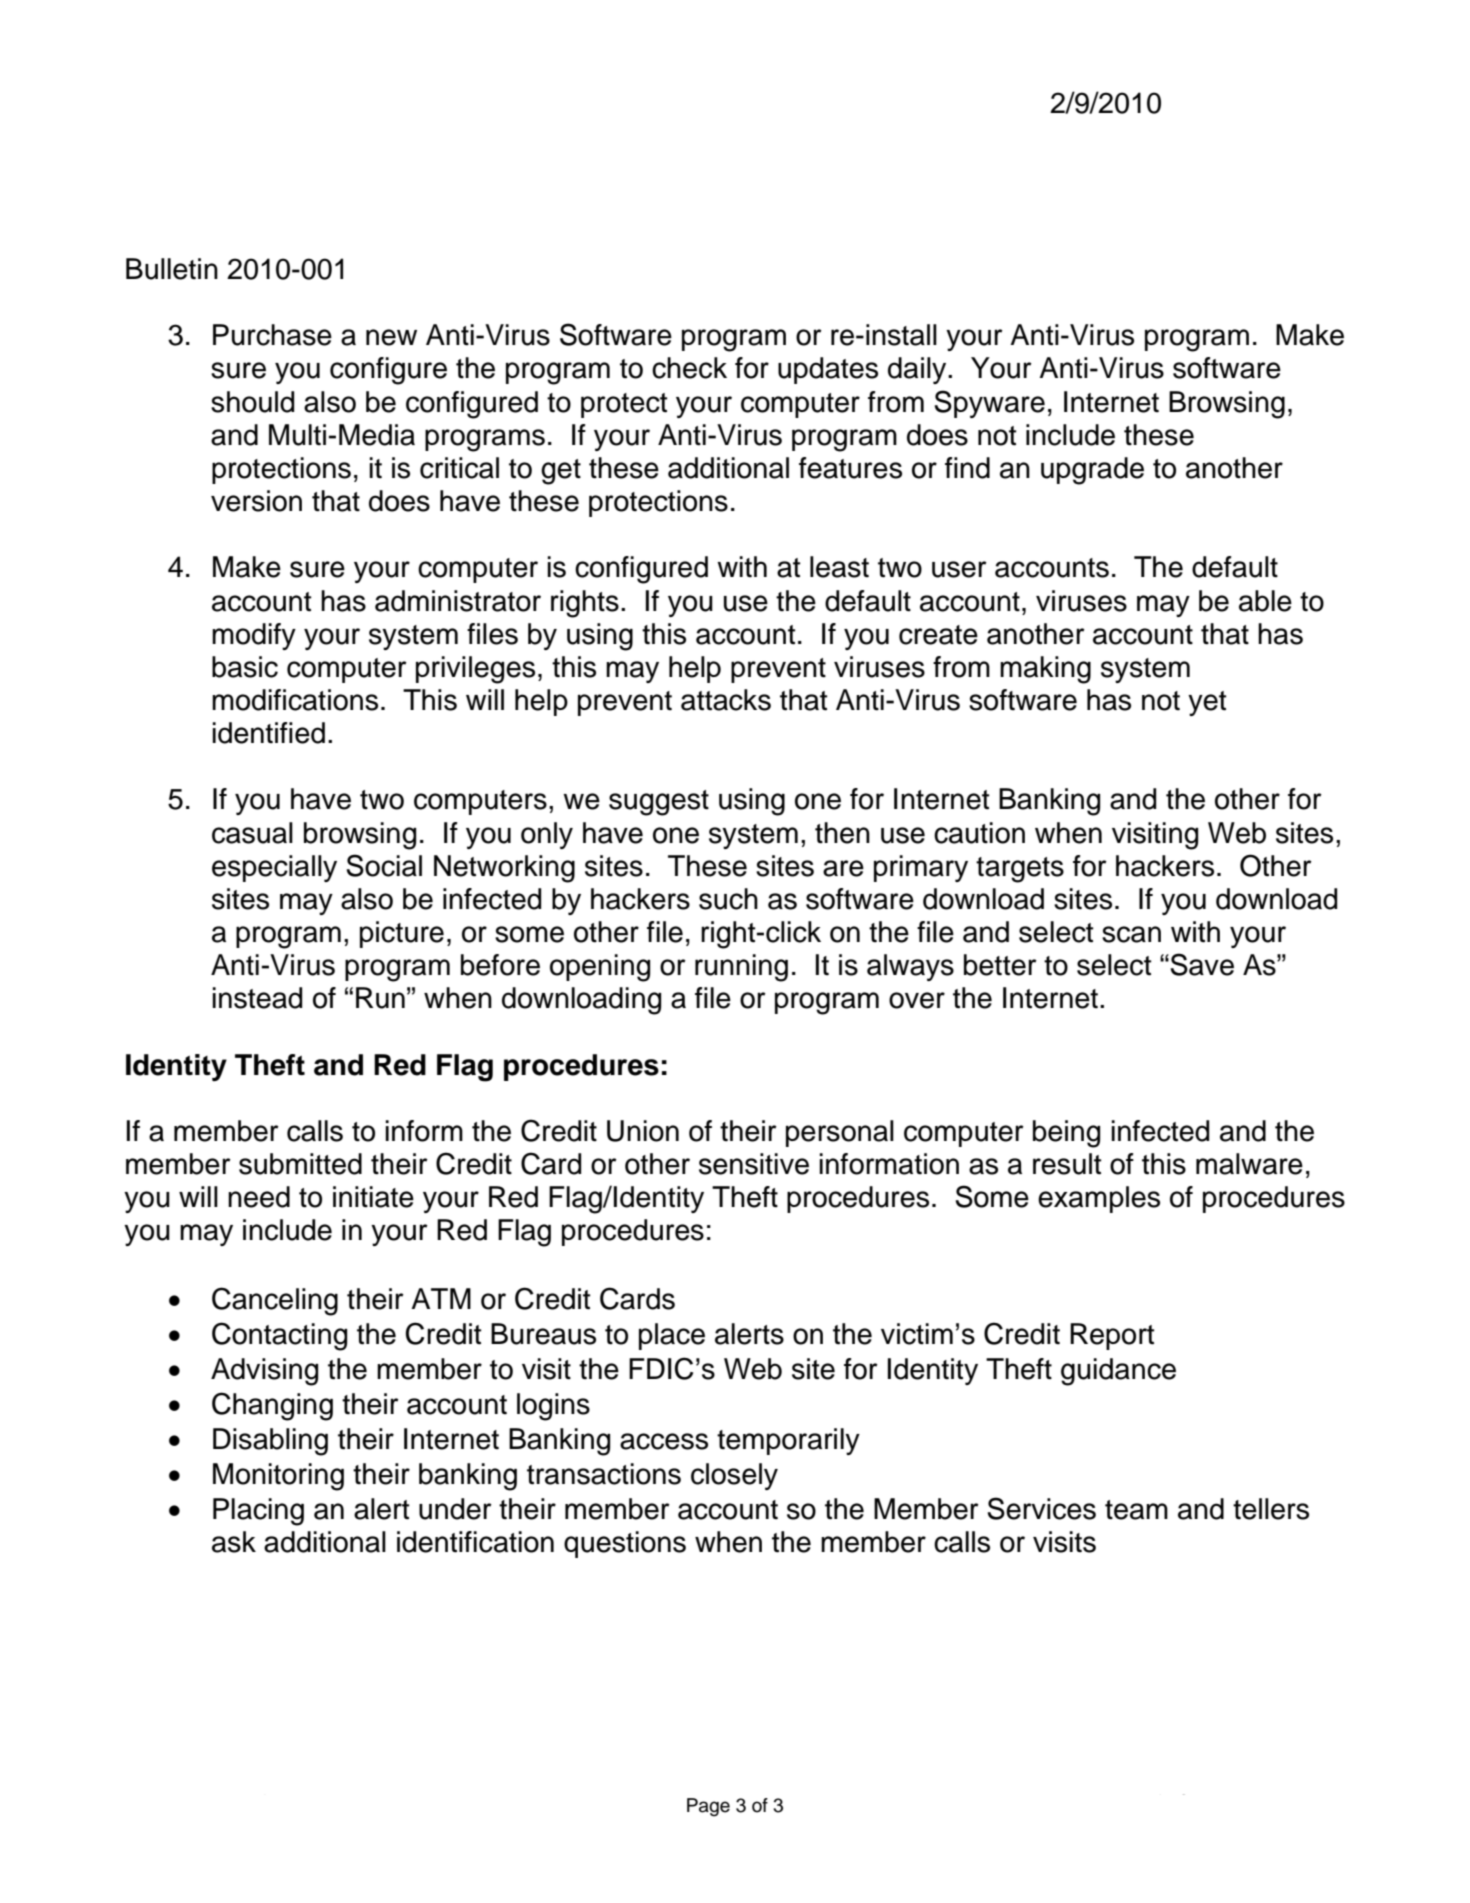 This document has height=1903, width=1470. What do you see at coordinates (1201, 964) in the document?
I see `Save` at bounding box center [1201, 964].
